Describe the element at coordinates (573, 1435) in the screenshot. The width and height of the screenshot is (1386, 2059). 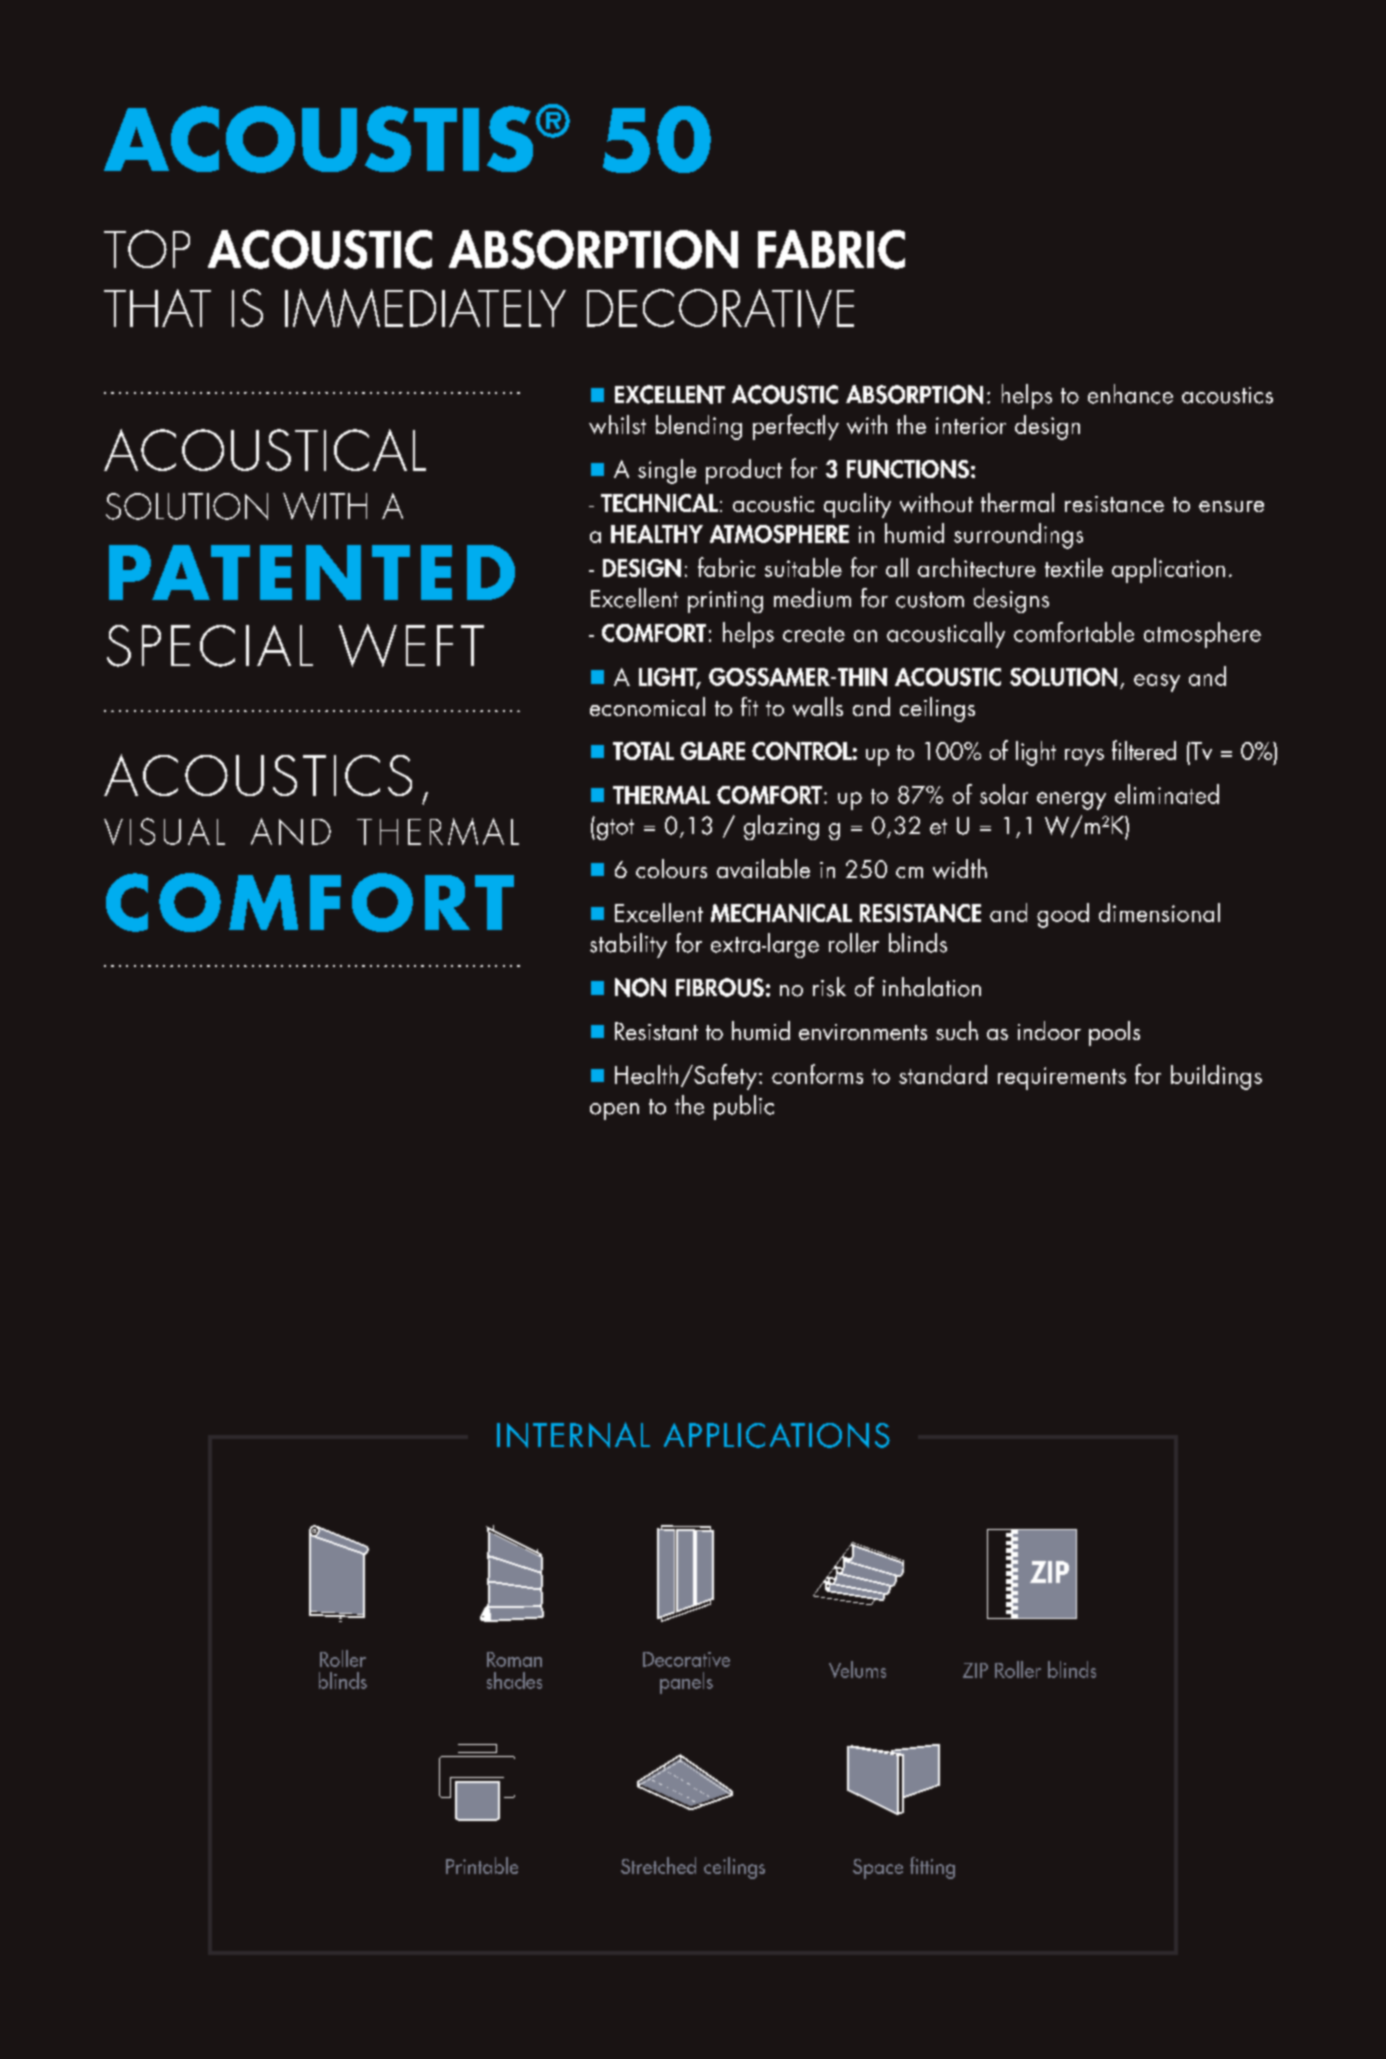
I see `INTERNAL` at that location.
